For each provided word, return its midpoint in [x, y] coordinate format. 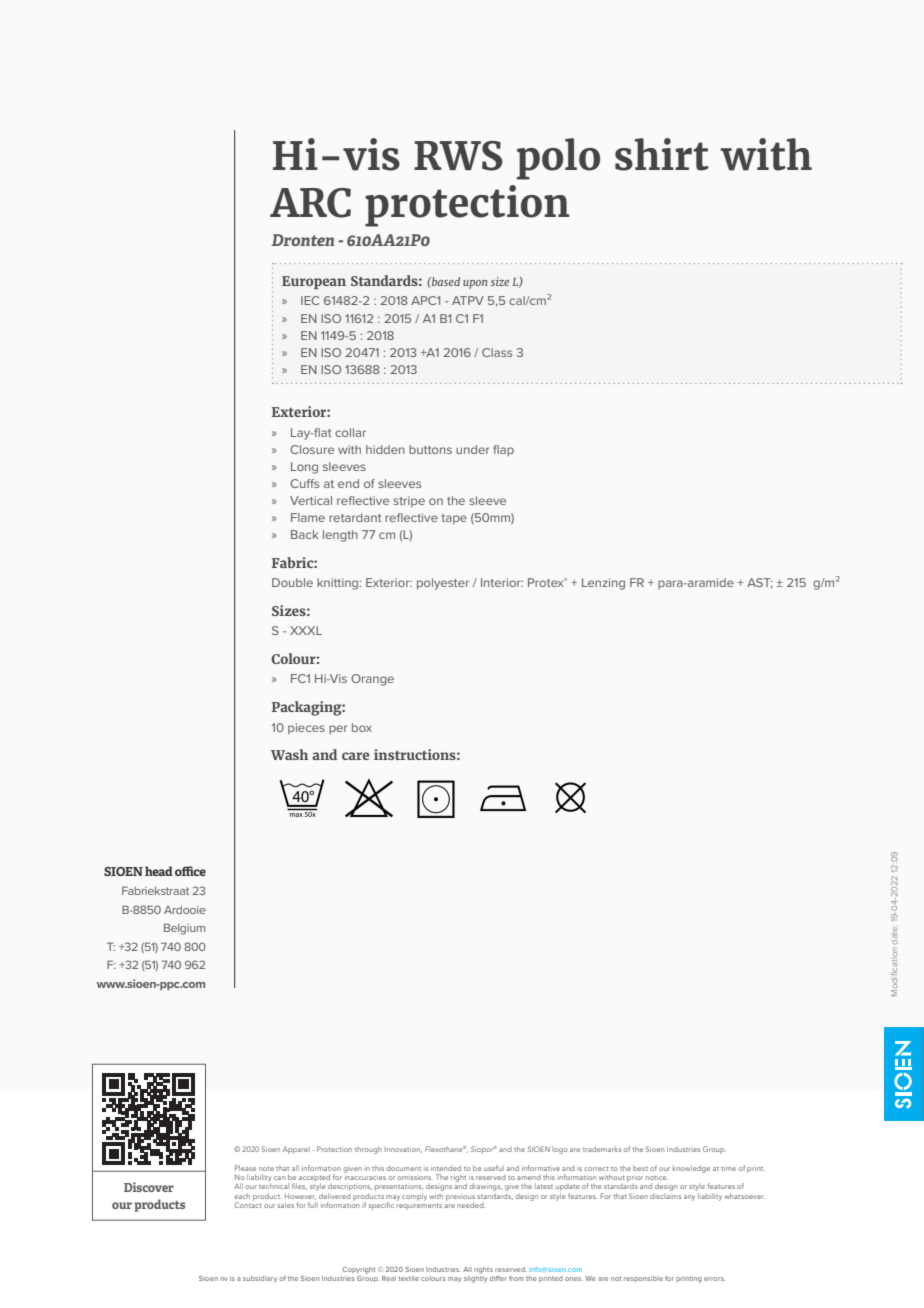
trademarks [602, 1149]
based [445, 281]
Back [305, 534]
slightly [476, 1278]
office [190, 871]
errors [715, 1279]
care [355, 756]
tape [454, 519]
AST [760, 583]
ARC [310, 203]
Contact [248, 1204]
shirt [662, 154]
